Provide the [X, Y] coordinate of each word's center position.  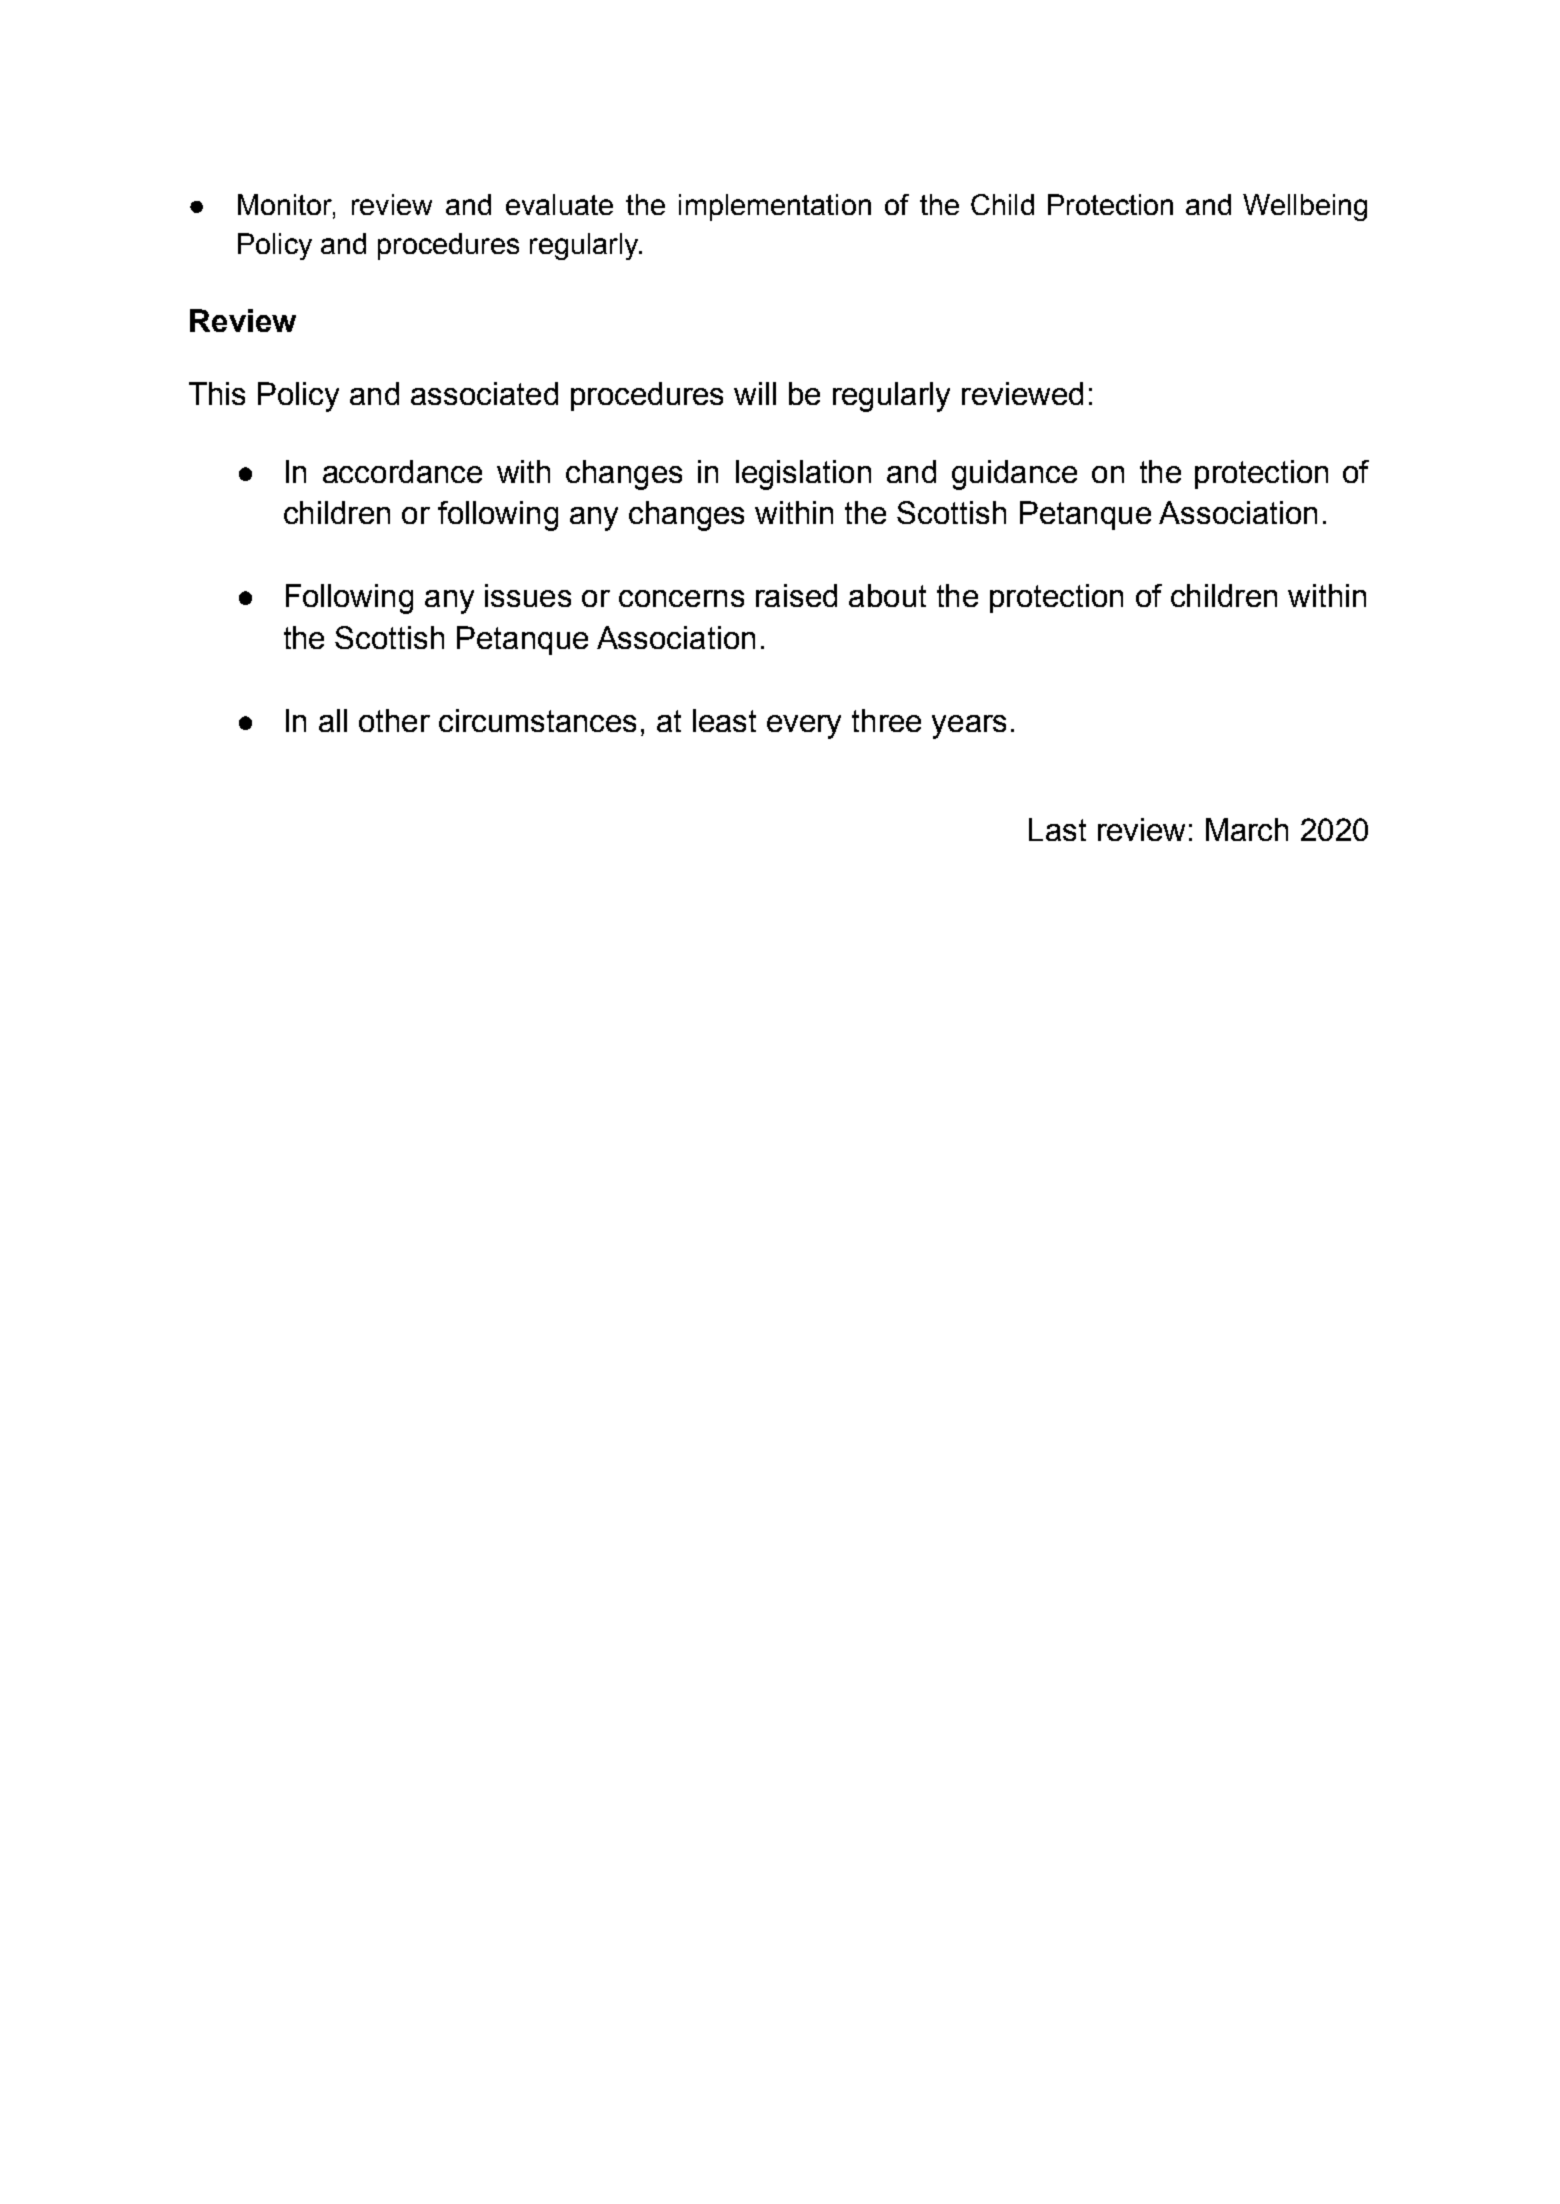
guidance [1014, 475]
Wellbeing [1305, 207]
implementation [775, 207]
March [1247, 829]
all [333, 720]
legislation [803, 475]
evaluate [559, 204]
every [804, 727]
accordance [402, 471]
